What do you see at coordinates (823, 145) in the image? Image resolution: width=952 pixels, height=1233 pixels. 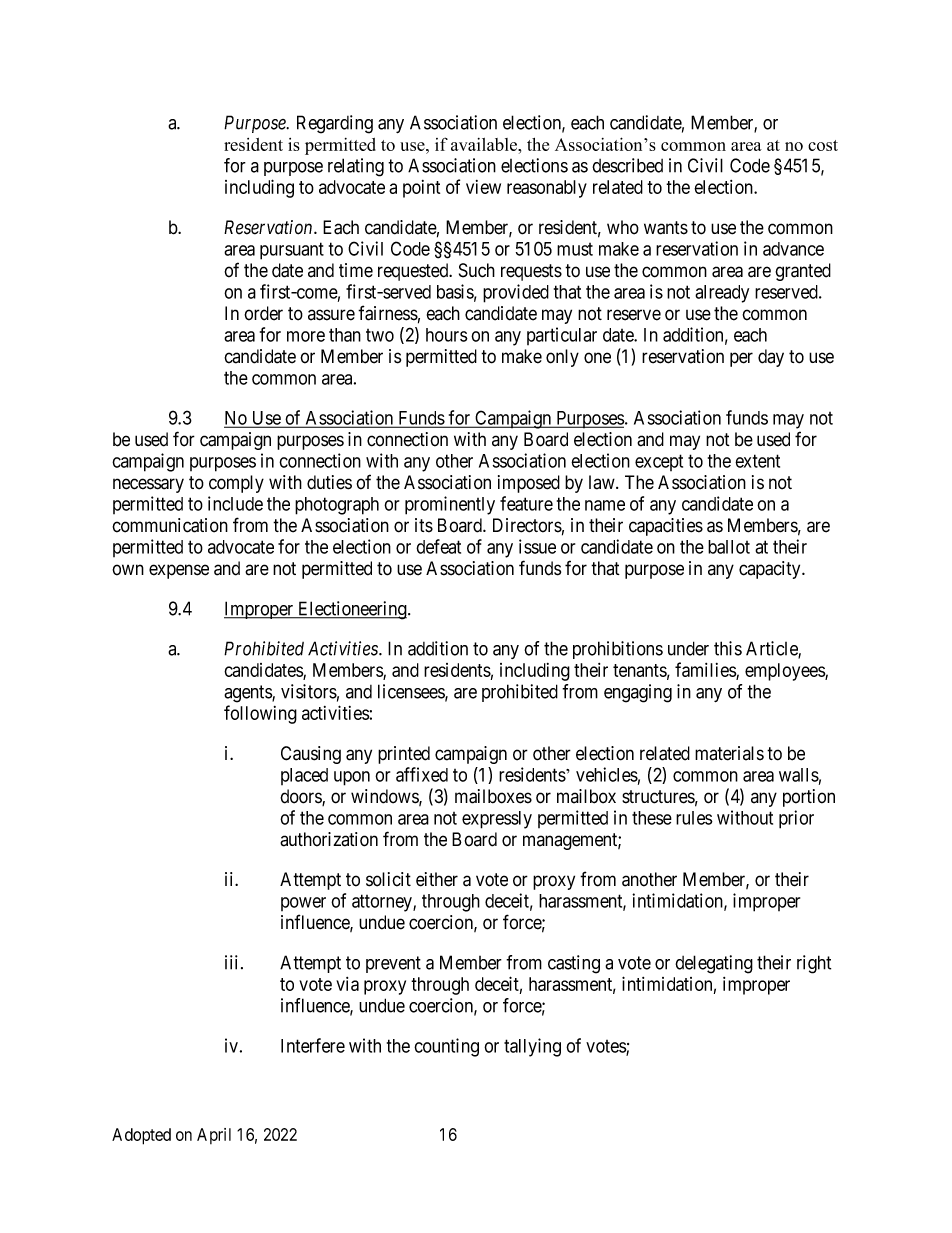 I see `cost` at bounding box center [823, 145].
